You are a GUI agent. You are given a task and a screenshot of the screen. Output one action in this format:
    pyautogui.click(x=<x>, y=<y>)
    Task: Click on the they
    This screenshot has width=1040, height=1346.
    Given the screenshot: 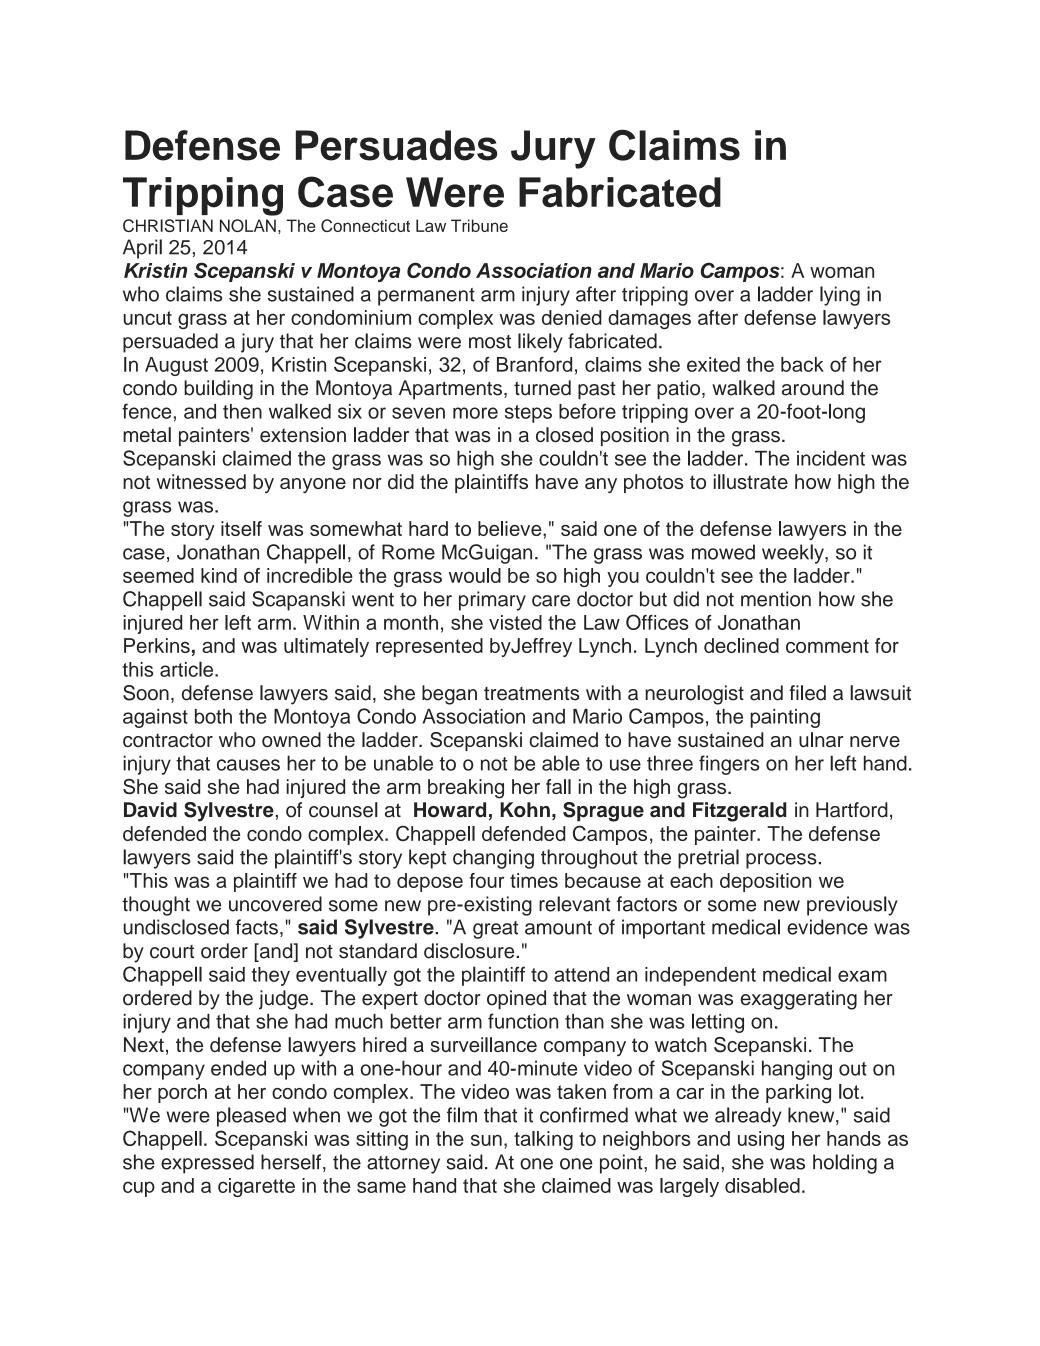 What is the action you would take?
    pyautogui.click(x=271, y=976)
